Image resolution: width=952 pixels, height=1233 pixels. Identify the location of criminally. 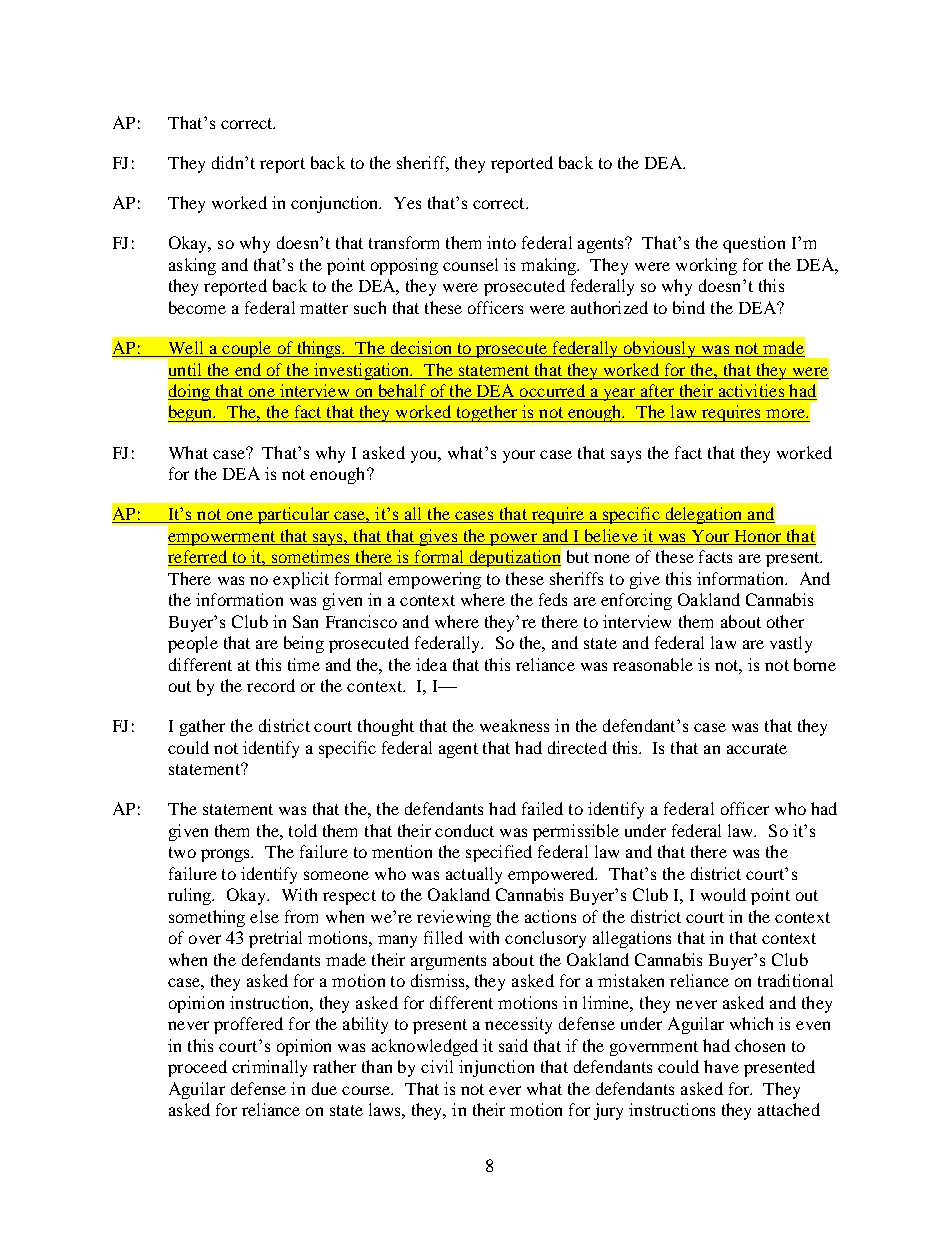
(269, 1068).
